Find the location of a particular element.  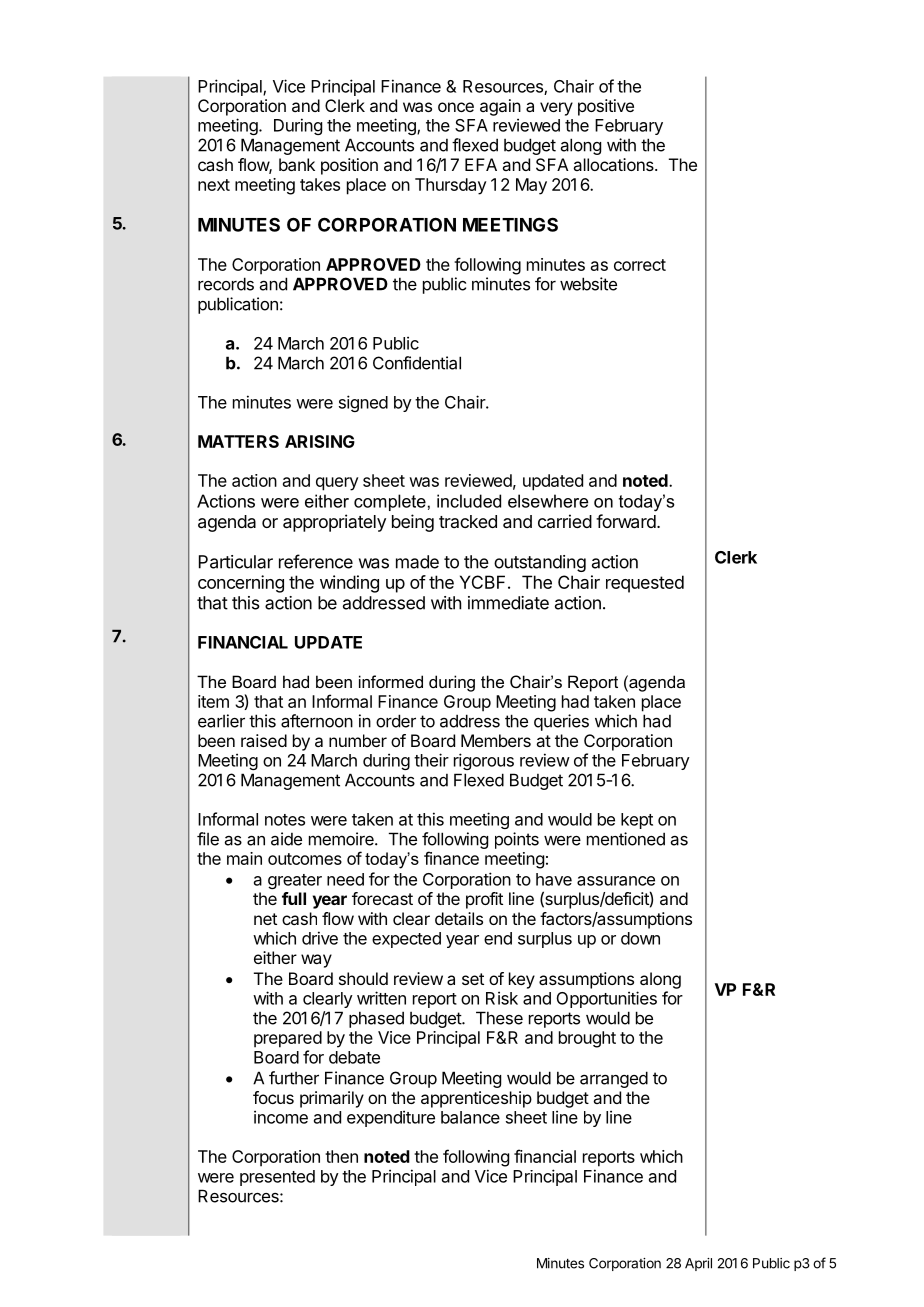

made is located at coordinates (417, 562).
